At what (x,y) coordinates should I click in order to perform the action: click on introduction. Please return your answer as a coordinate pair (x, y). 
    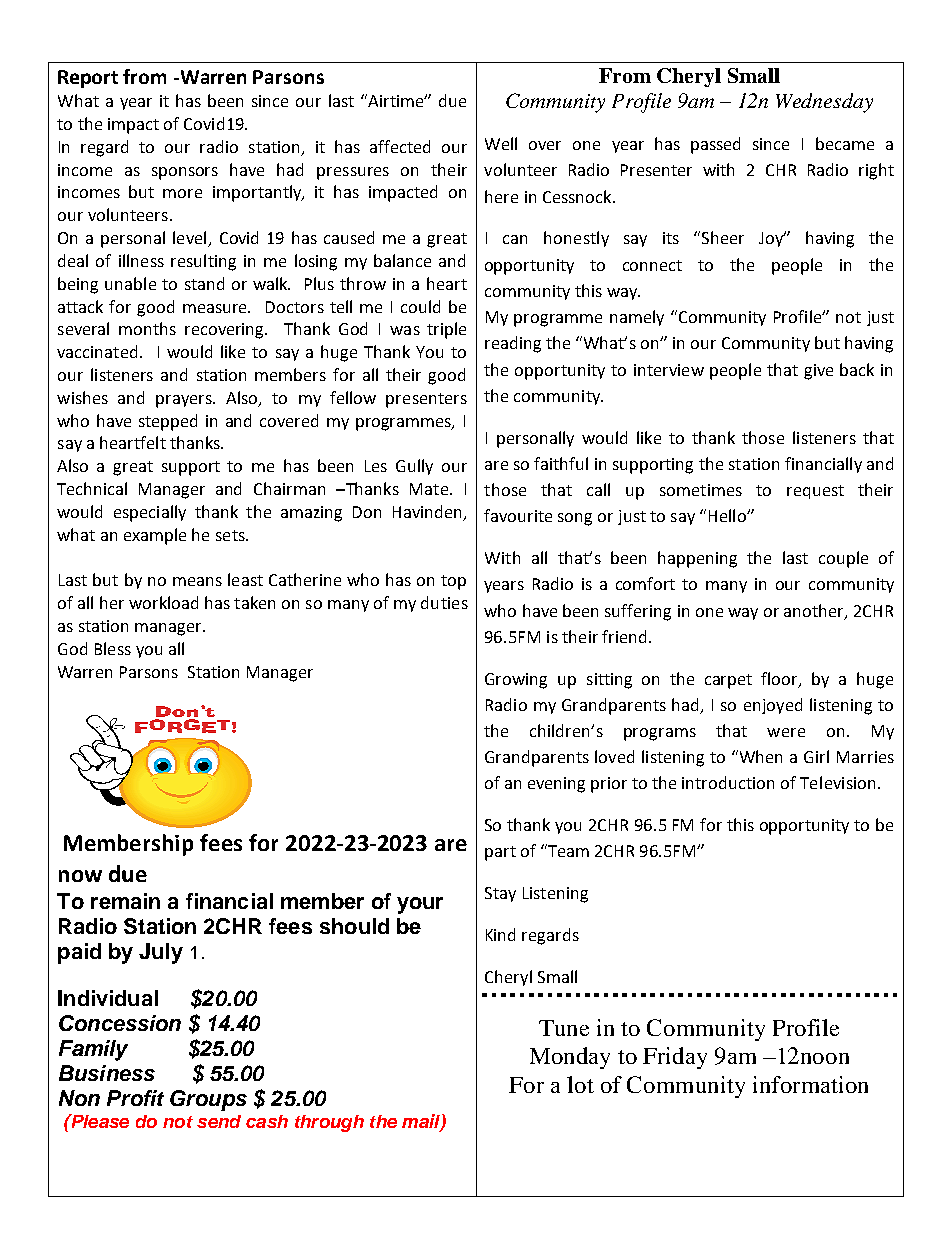
    Looking at the image, I should click on (728, 782).
